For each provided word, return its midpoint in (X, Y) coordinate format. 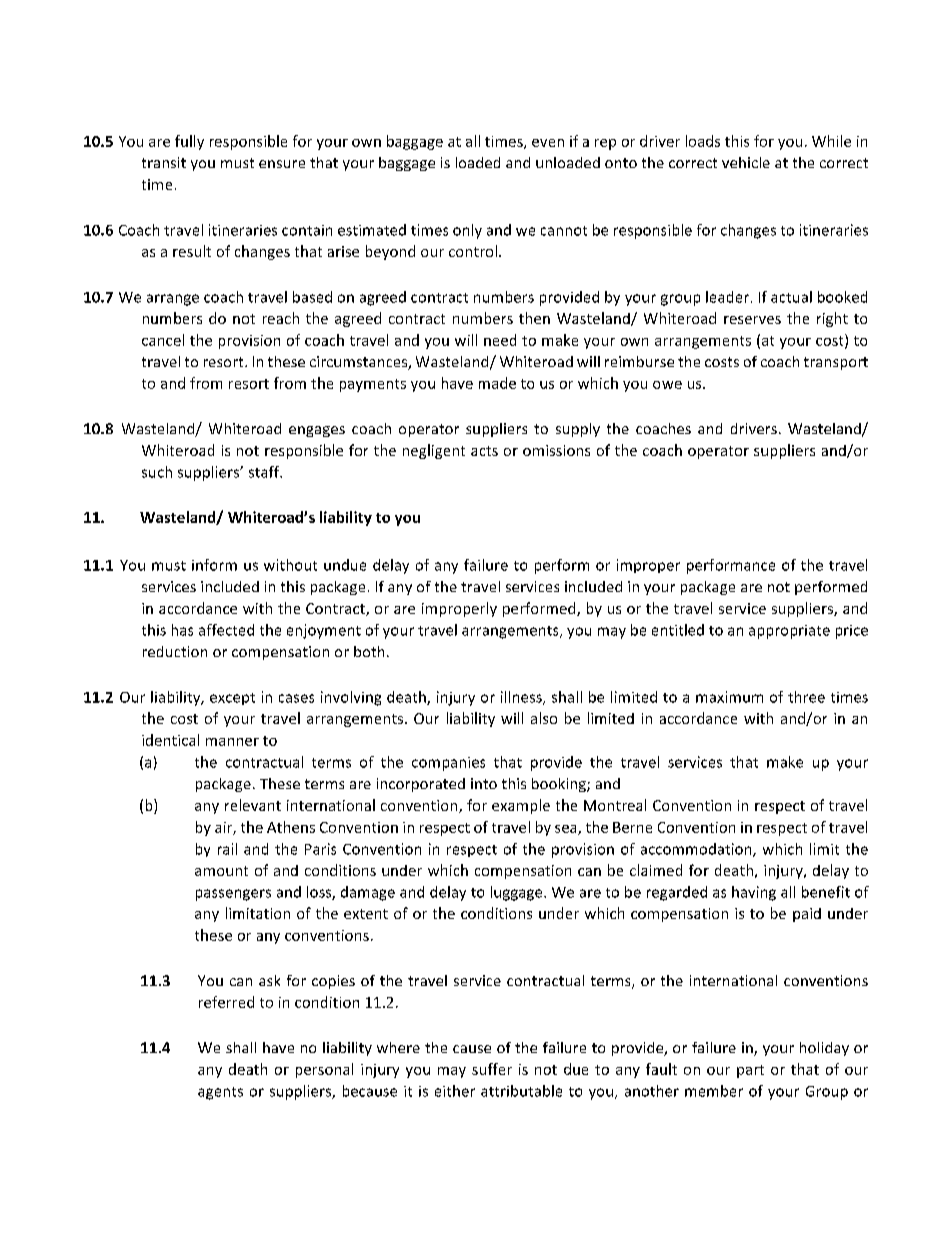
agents (220, 1093)
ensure (282, 164)
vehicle (746, 162)
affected (226, 630)
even (548, 143)
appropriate (789, 632)
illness (522, 698)
